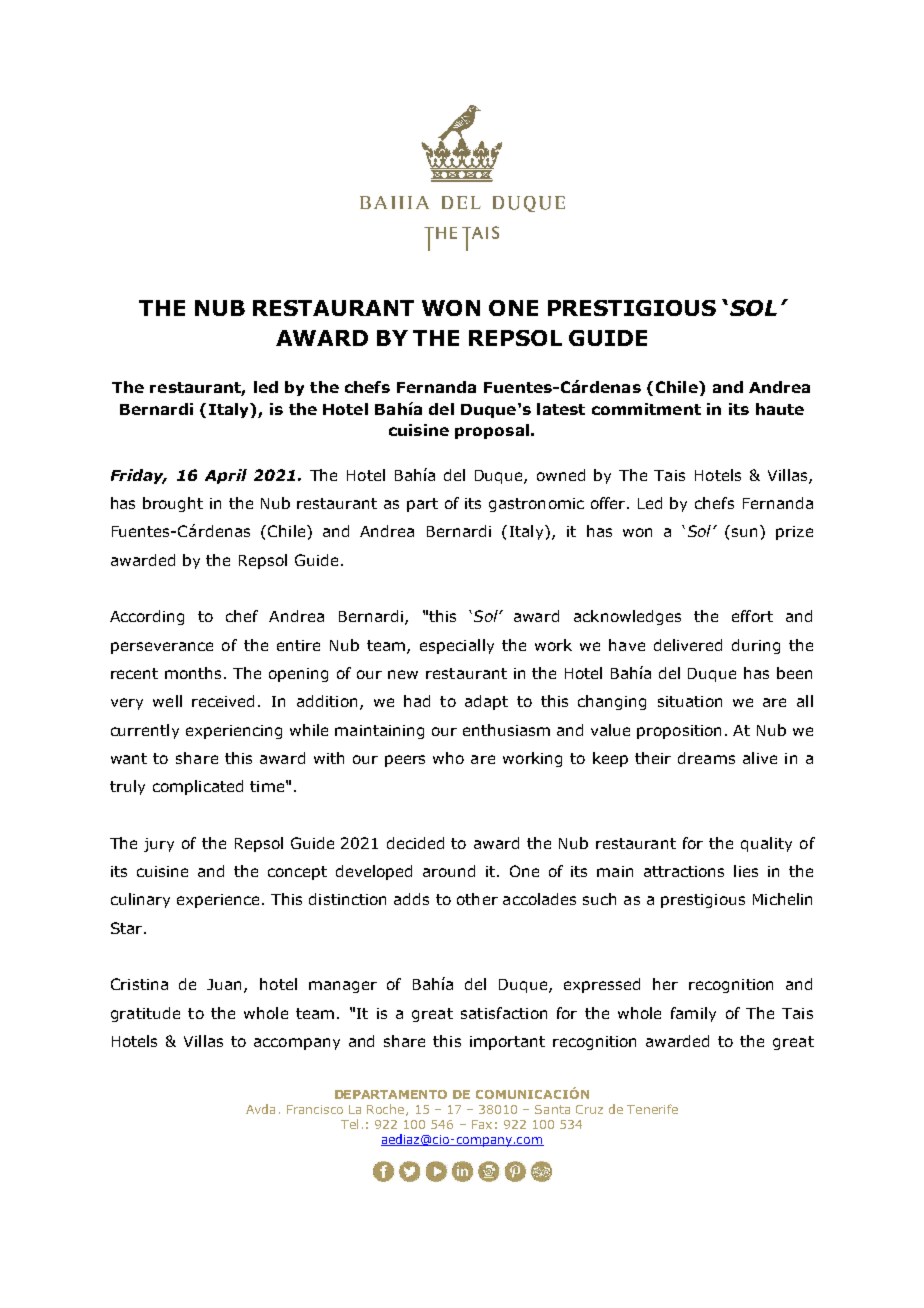 The image size is (924, 1308). I want to click on attractions, so click(684, 871).
